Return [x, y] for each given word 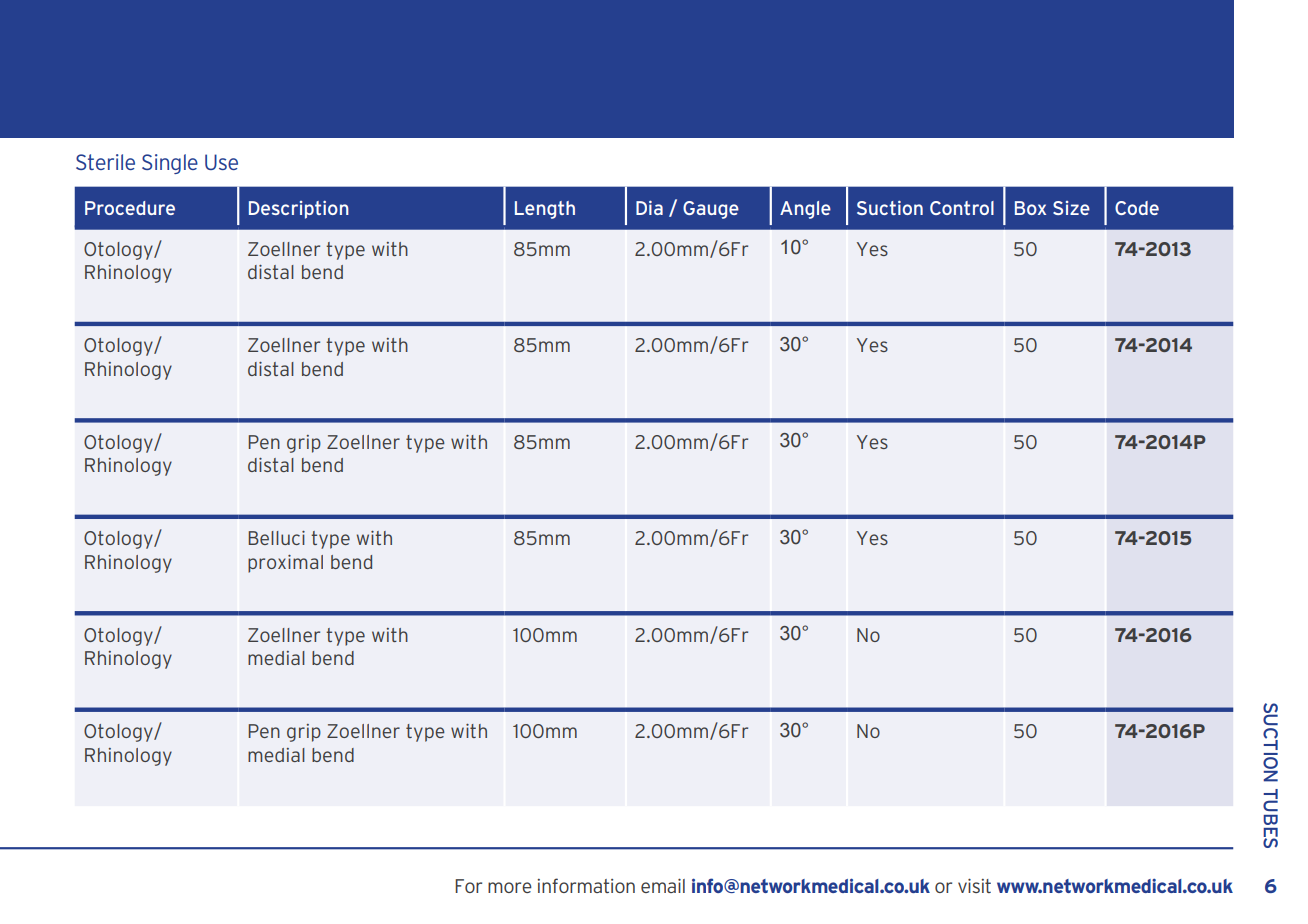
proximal [285, 564]
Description [299, 210]
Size [1071, 208]
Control [962, 208]
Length [545, 210]
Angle [805, 210]
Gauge [711, 210]
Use [221, 162]
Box [1030, 208]
